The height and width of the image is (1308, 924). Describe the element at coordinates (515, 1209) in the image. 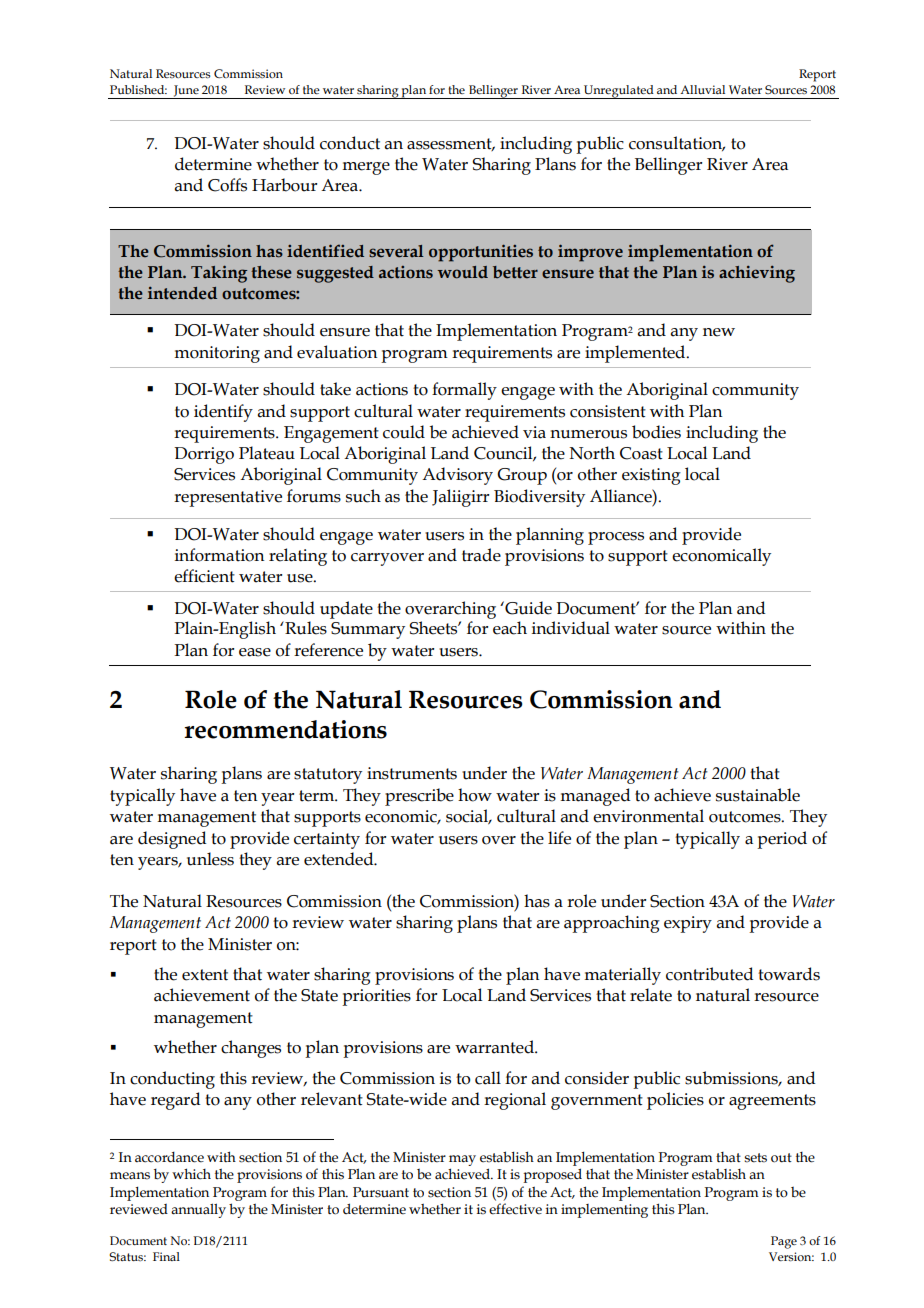

I see `effective` at that location.
